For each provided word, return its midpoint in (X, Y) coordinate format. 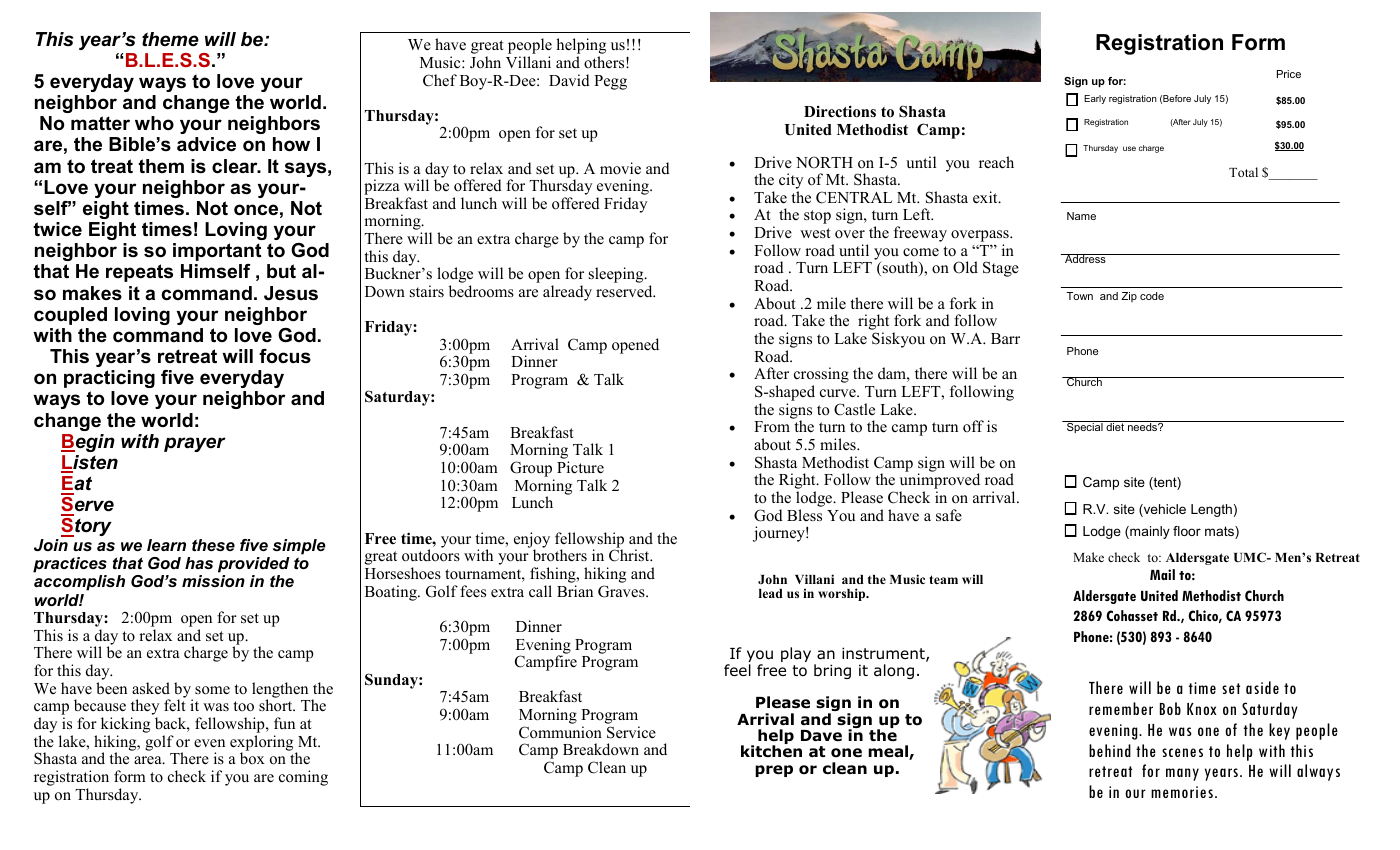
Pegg (610, 82)
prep (774, 771)
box (252, 758)
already (567, 293)
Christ (630, 555)
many (1182, 774)
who (154, 123)
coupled (70, 316)
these (213, 545)
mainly (1149, 532)
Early (1095, 99)
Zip (1129, 297)
